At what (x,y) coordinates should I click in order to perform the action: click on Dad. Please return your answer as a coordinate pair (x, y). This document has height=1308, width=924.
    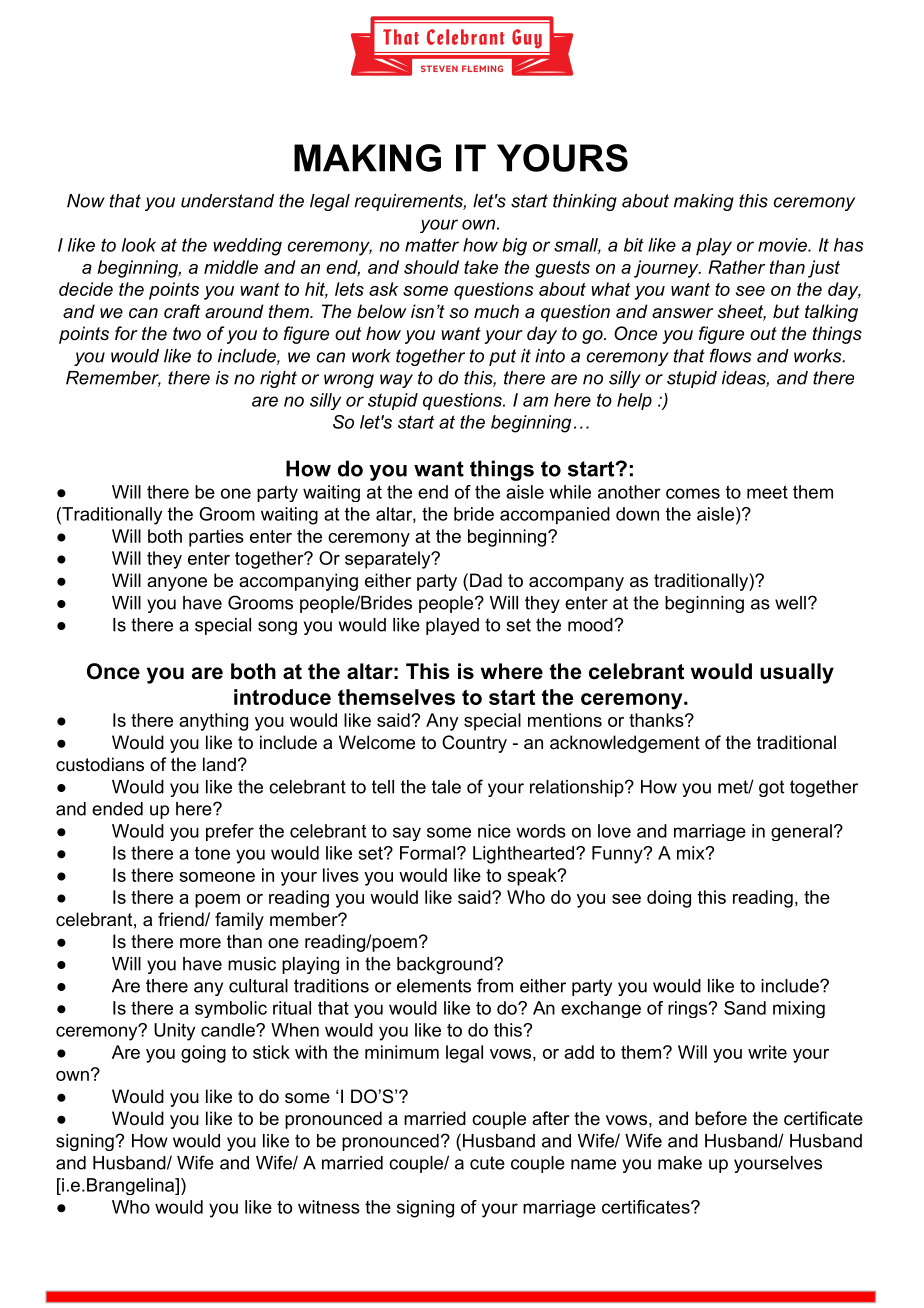
    Looking at the image, I should click on (486, 580).
